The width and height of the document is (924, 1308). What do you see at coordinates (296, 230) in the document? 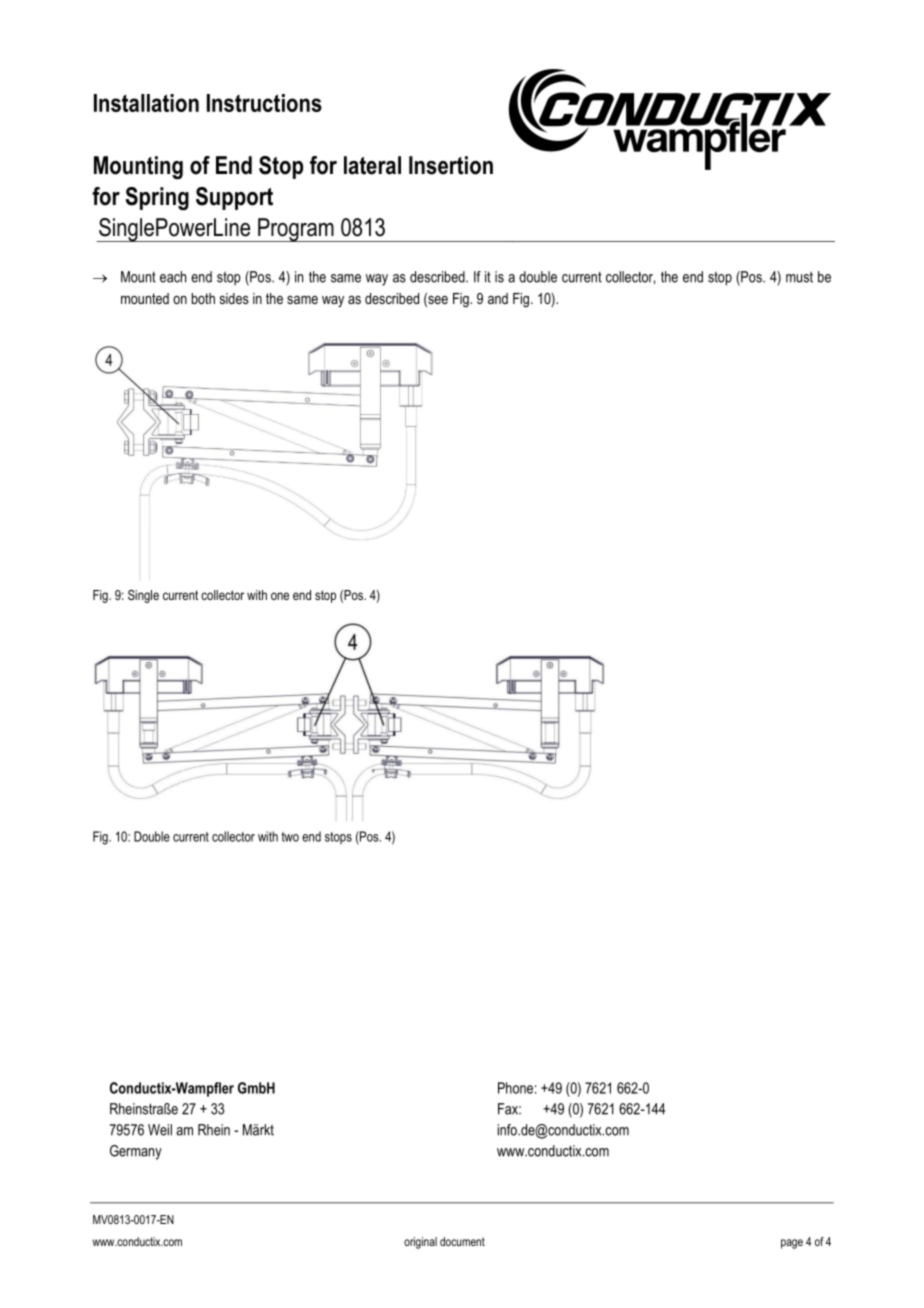
I see `Program` at bounding box center [296, 230].
